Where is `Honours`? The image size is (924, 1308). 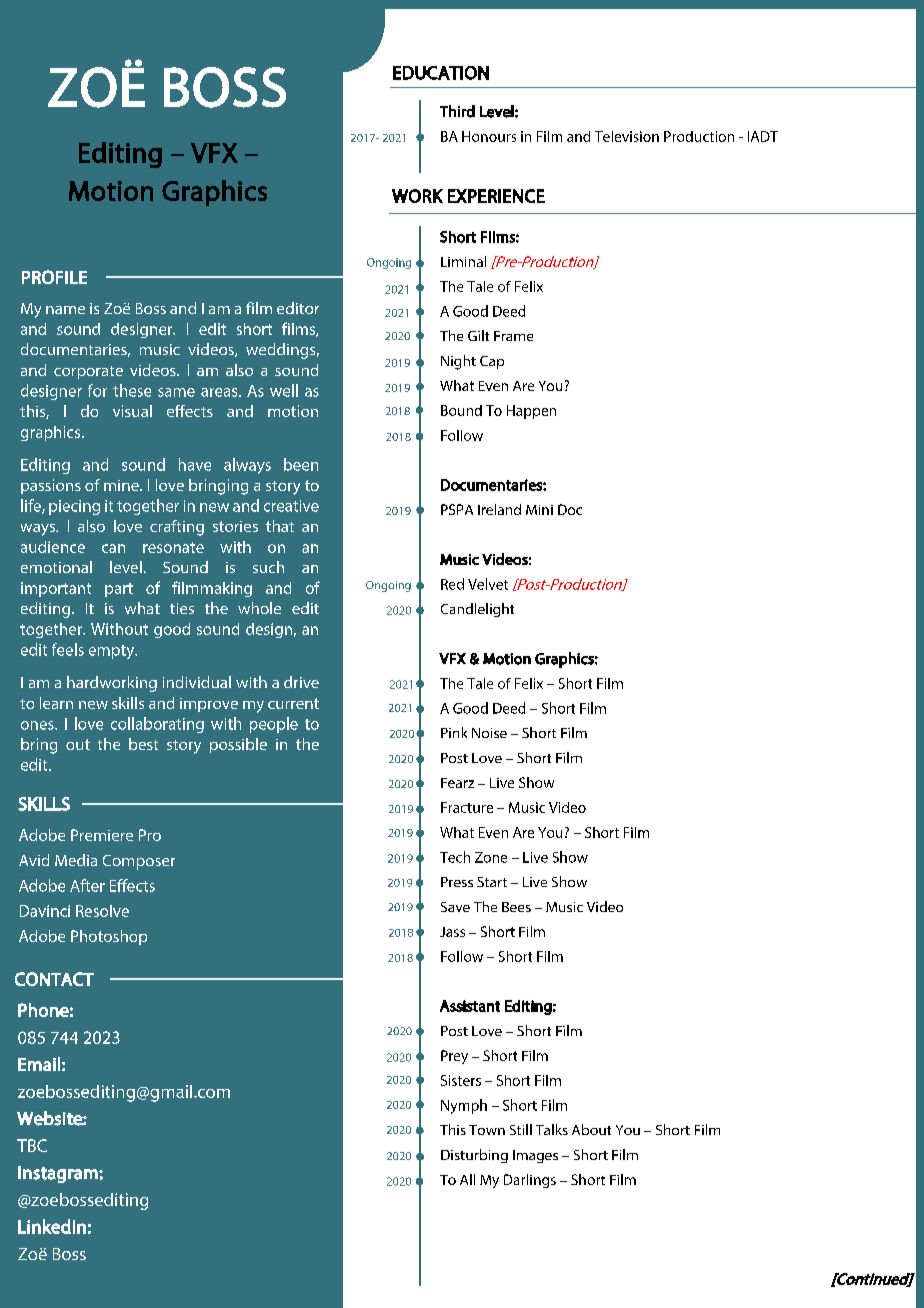 Honours is located at coordinates (489, 136).
